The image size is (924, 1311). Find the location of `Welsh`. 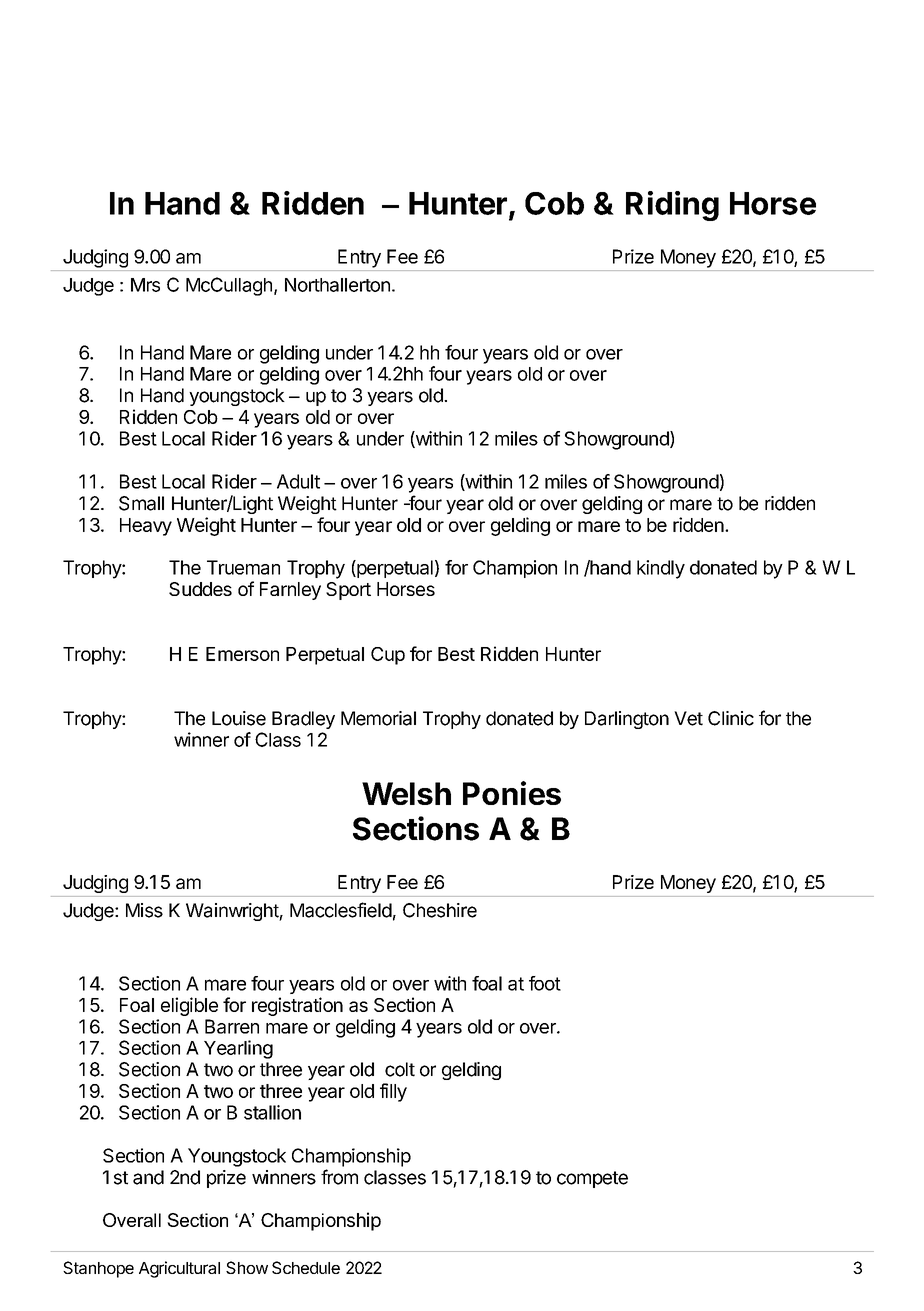

Welsh is located at coordinates (406, 793).
